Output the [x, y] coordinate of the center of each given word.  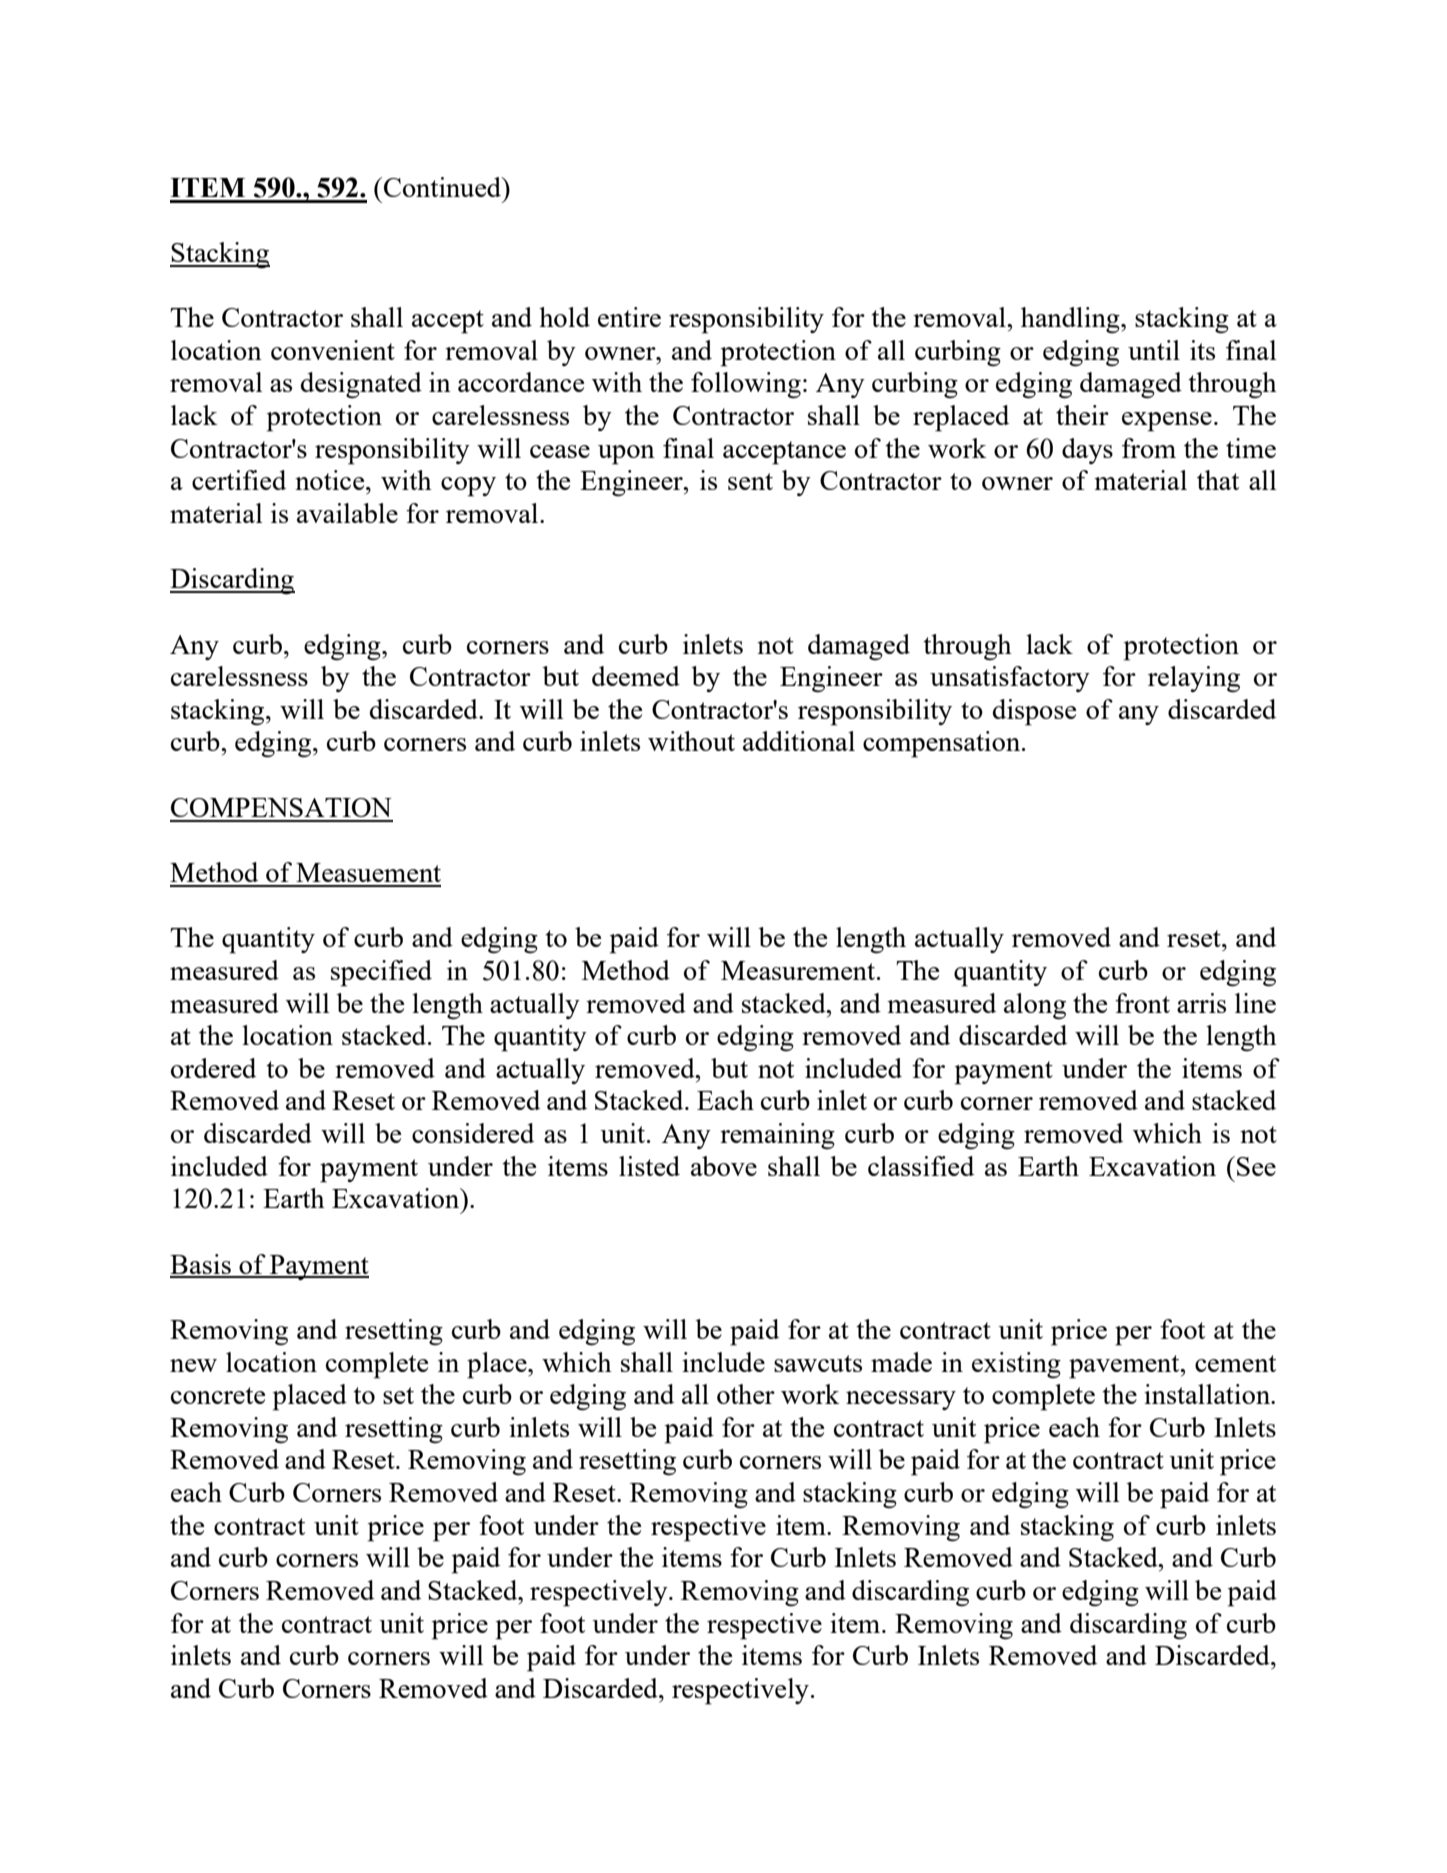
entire [629, 317]
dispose [1034, 712]
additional [799, 741]
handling [1071, 320]
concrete [218, 1395]
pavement [1125, 1367]
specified [381, 973]
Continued [444, 187]
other [746, 1394]
